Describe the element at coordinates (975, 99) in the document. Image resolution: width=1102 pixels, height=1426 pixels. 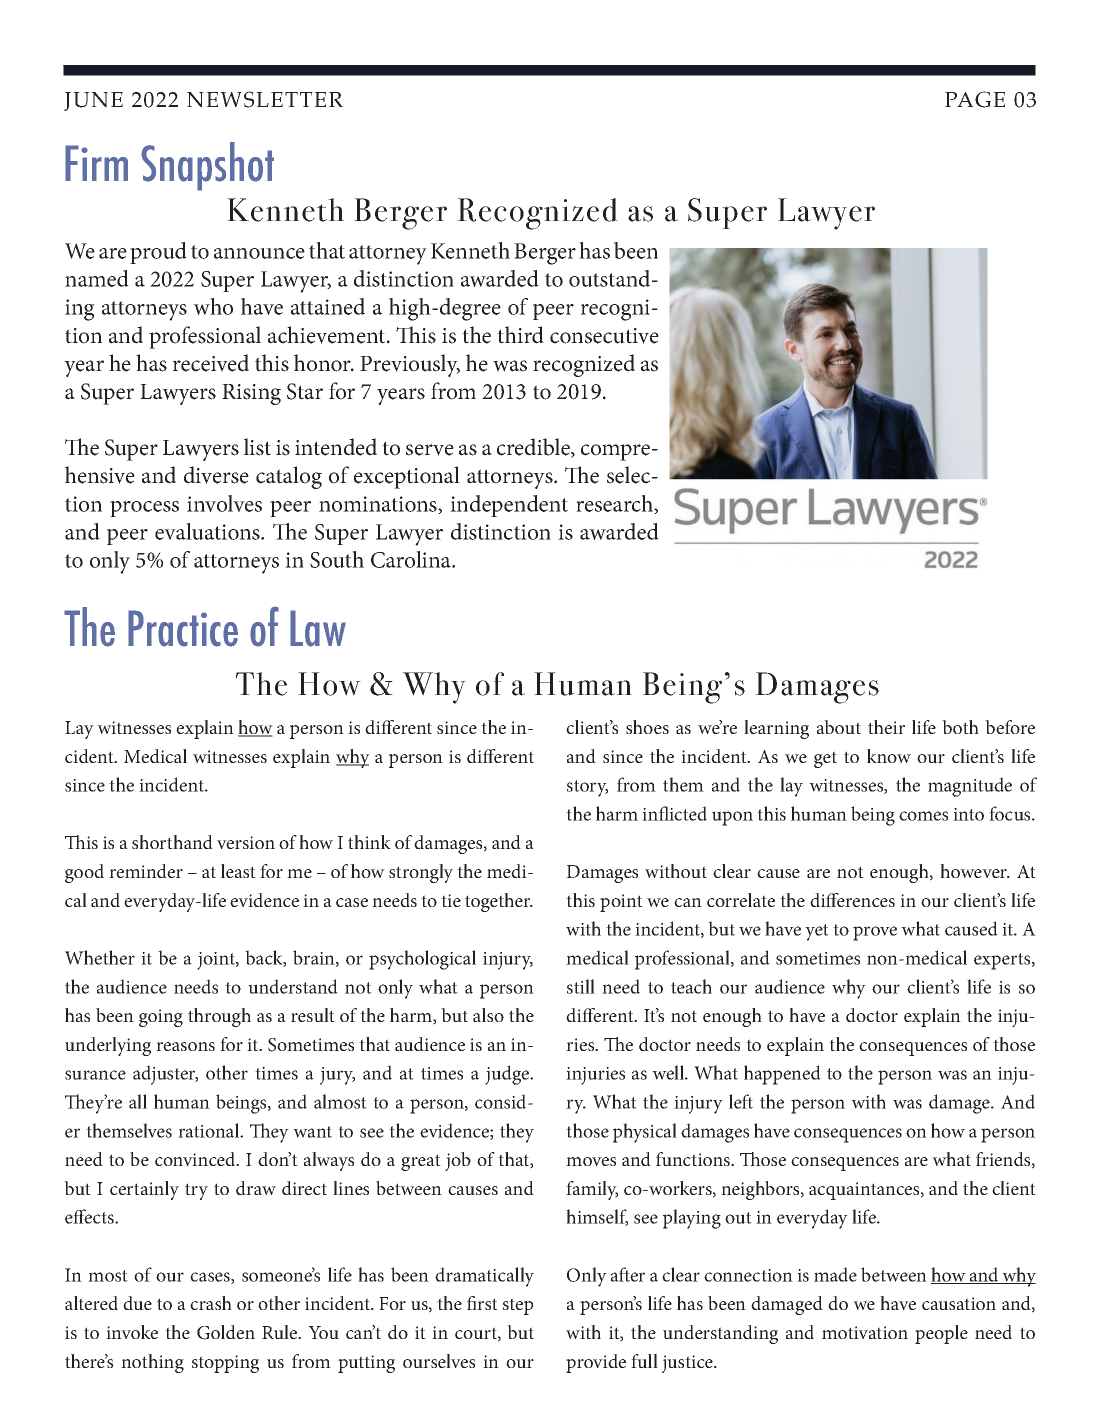
I see `PAGE` at that location.
